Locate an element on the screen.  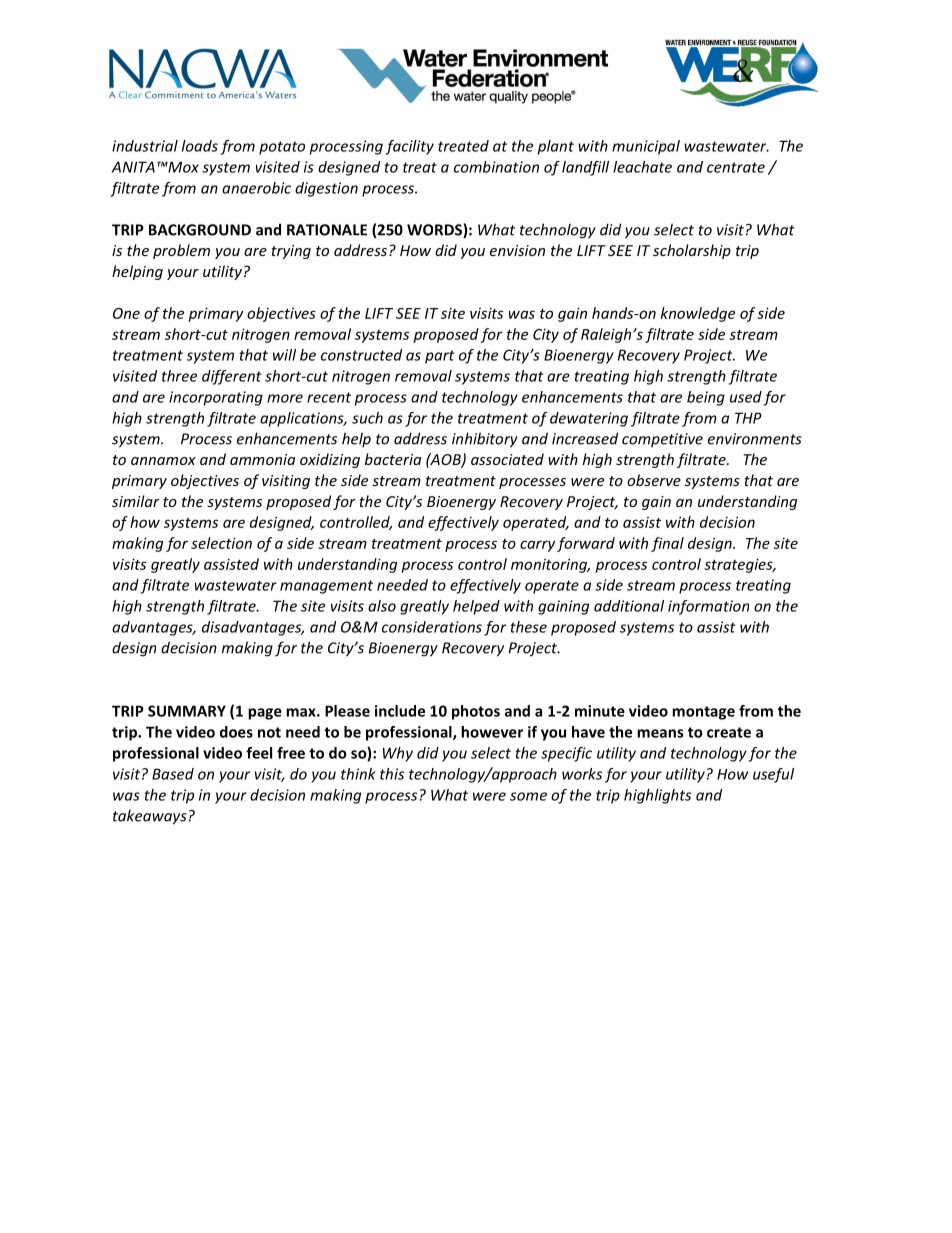
knowledge is located at coordinates (698, 314).
